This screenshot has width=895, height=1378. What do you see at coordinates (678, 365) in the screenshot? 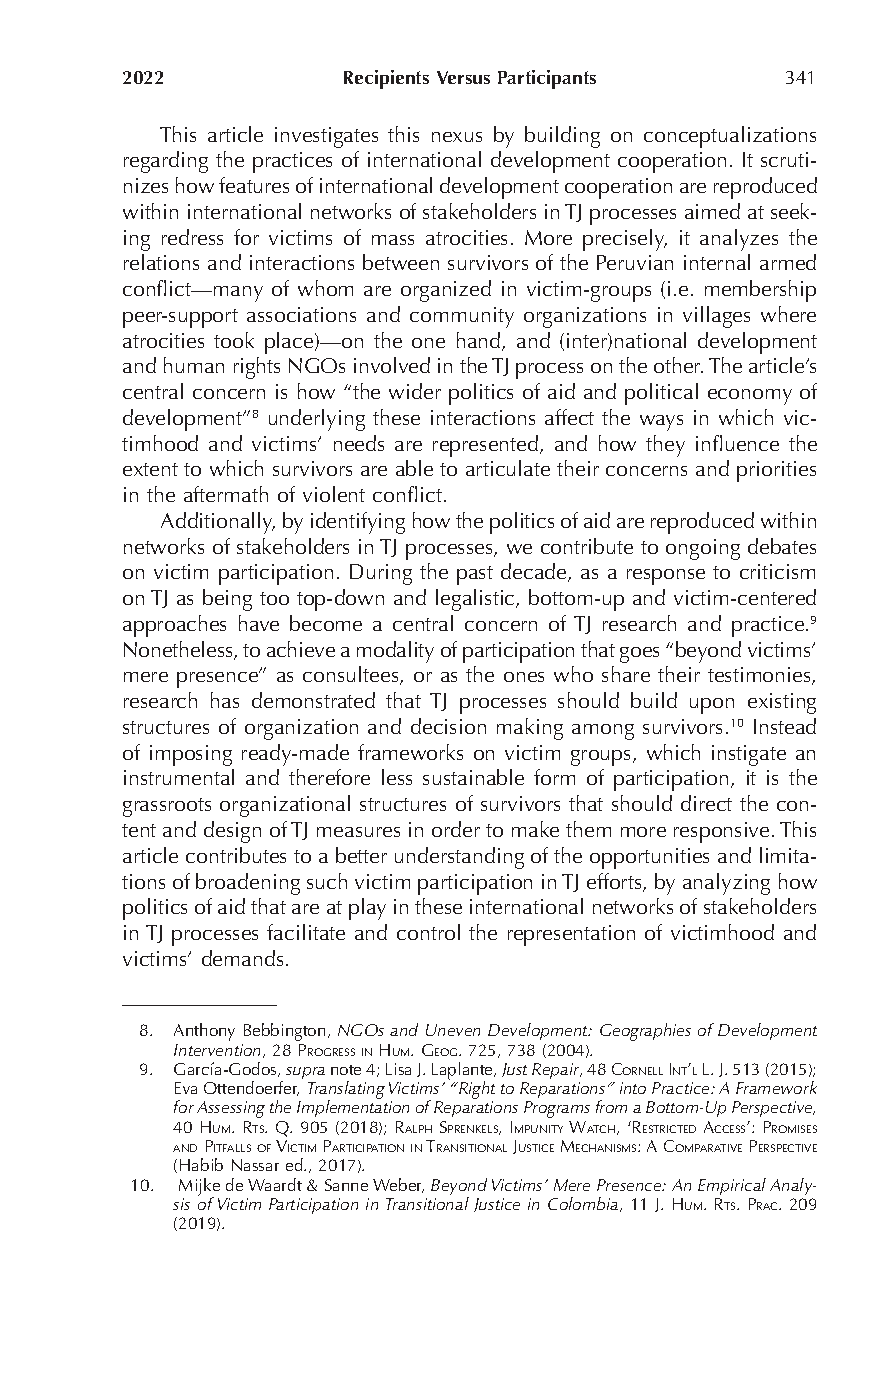
I see `other` at bounding box center [678, 365].
